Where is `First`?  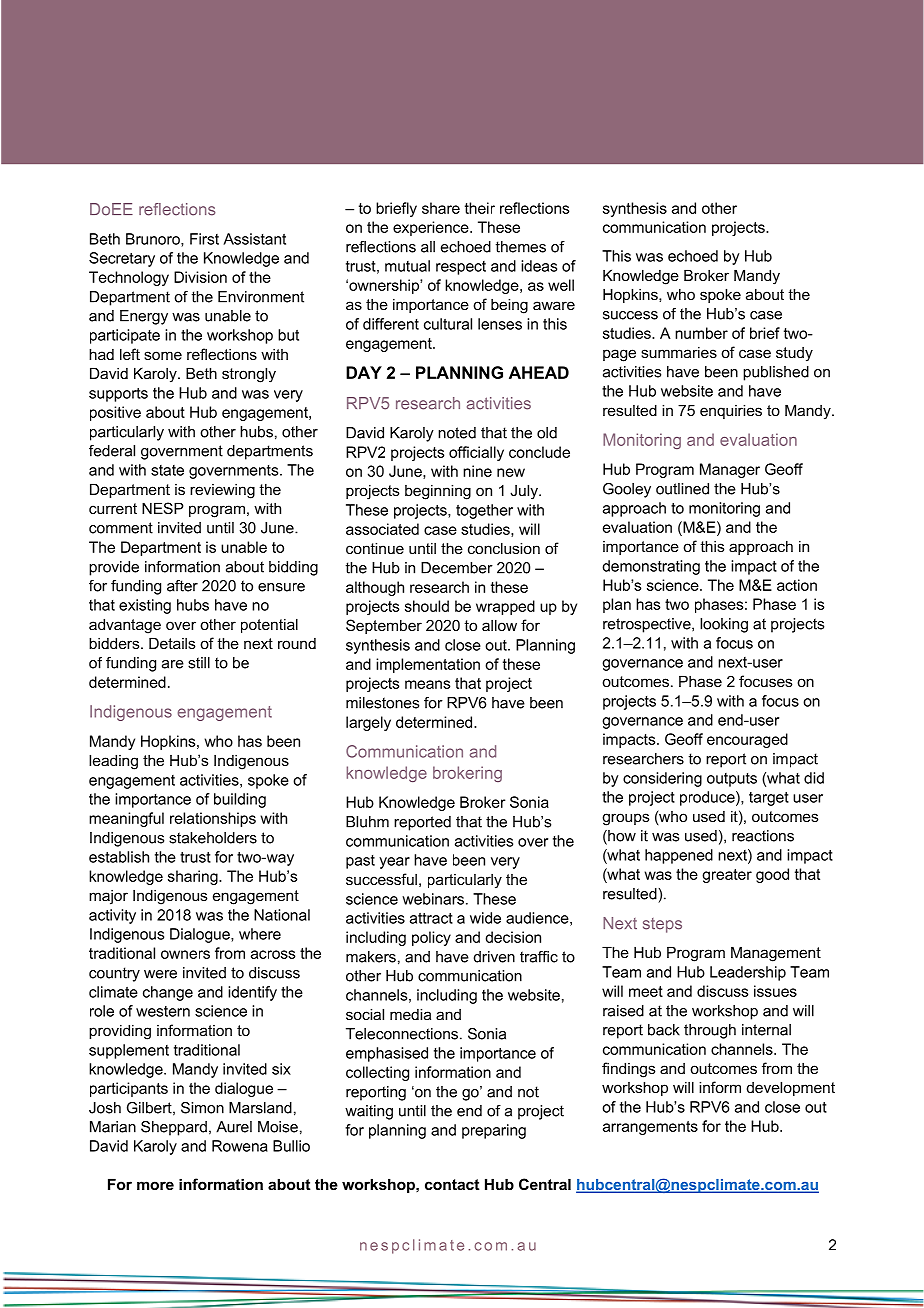 First is located at coordinates (204, 239).
